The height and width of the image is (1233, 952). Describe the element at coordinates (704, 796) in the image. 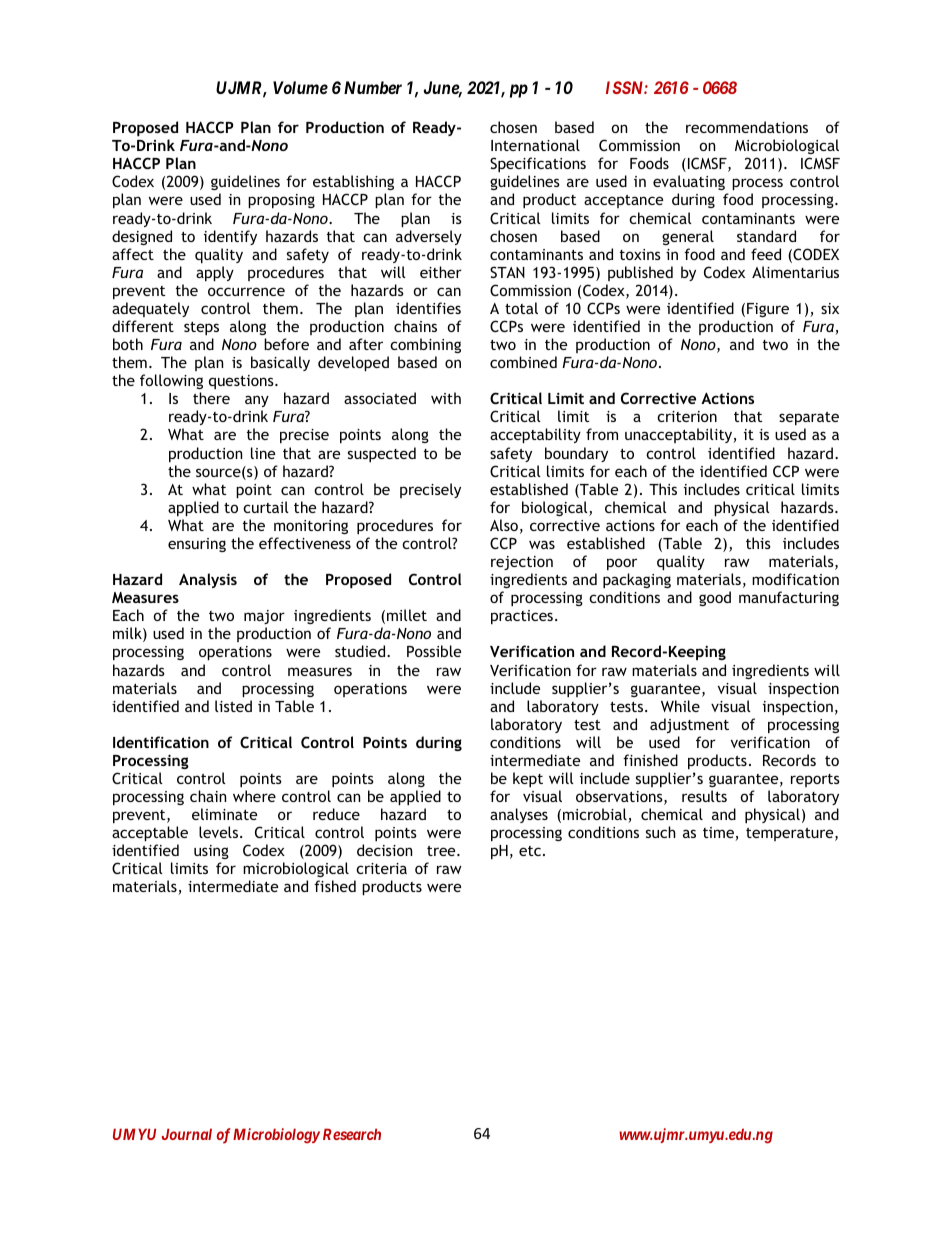

I see `results` at that location.
